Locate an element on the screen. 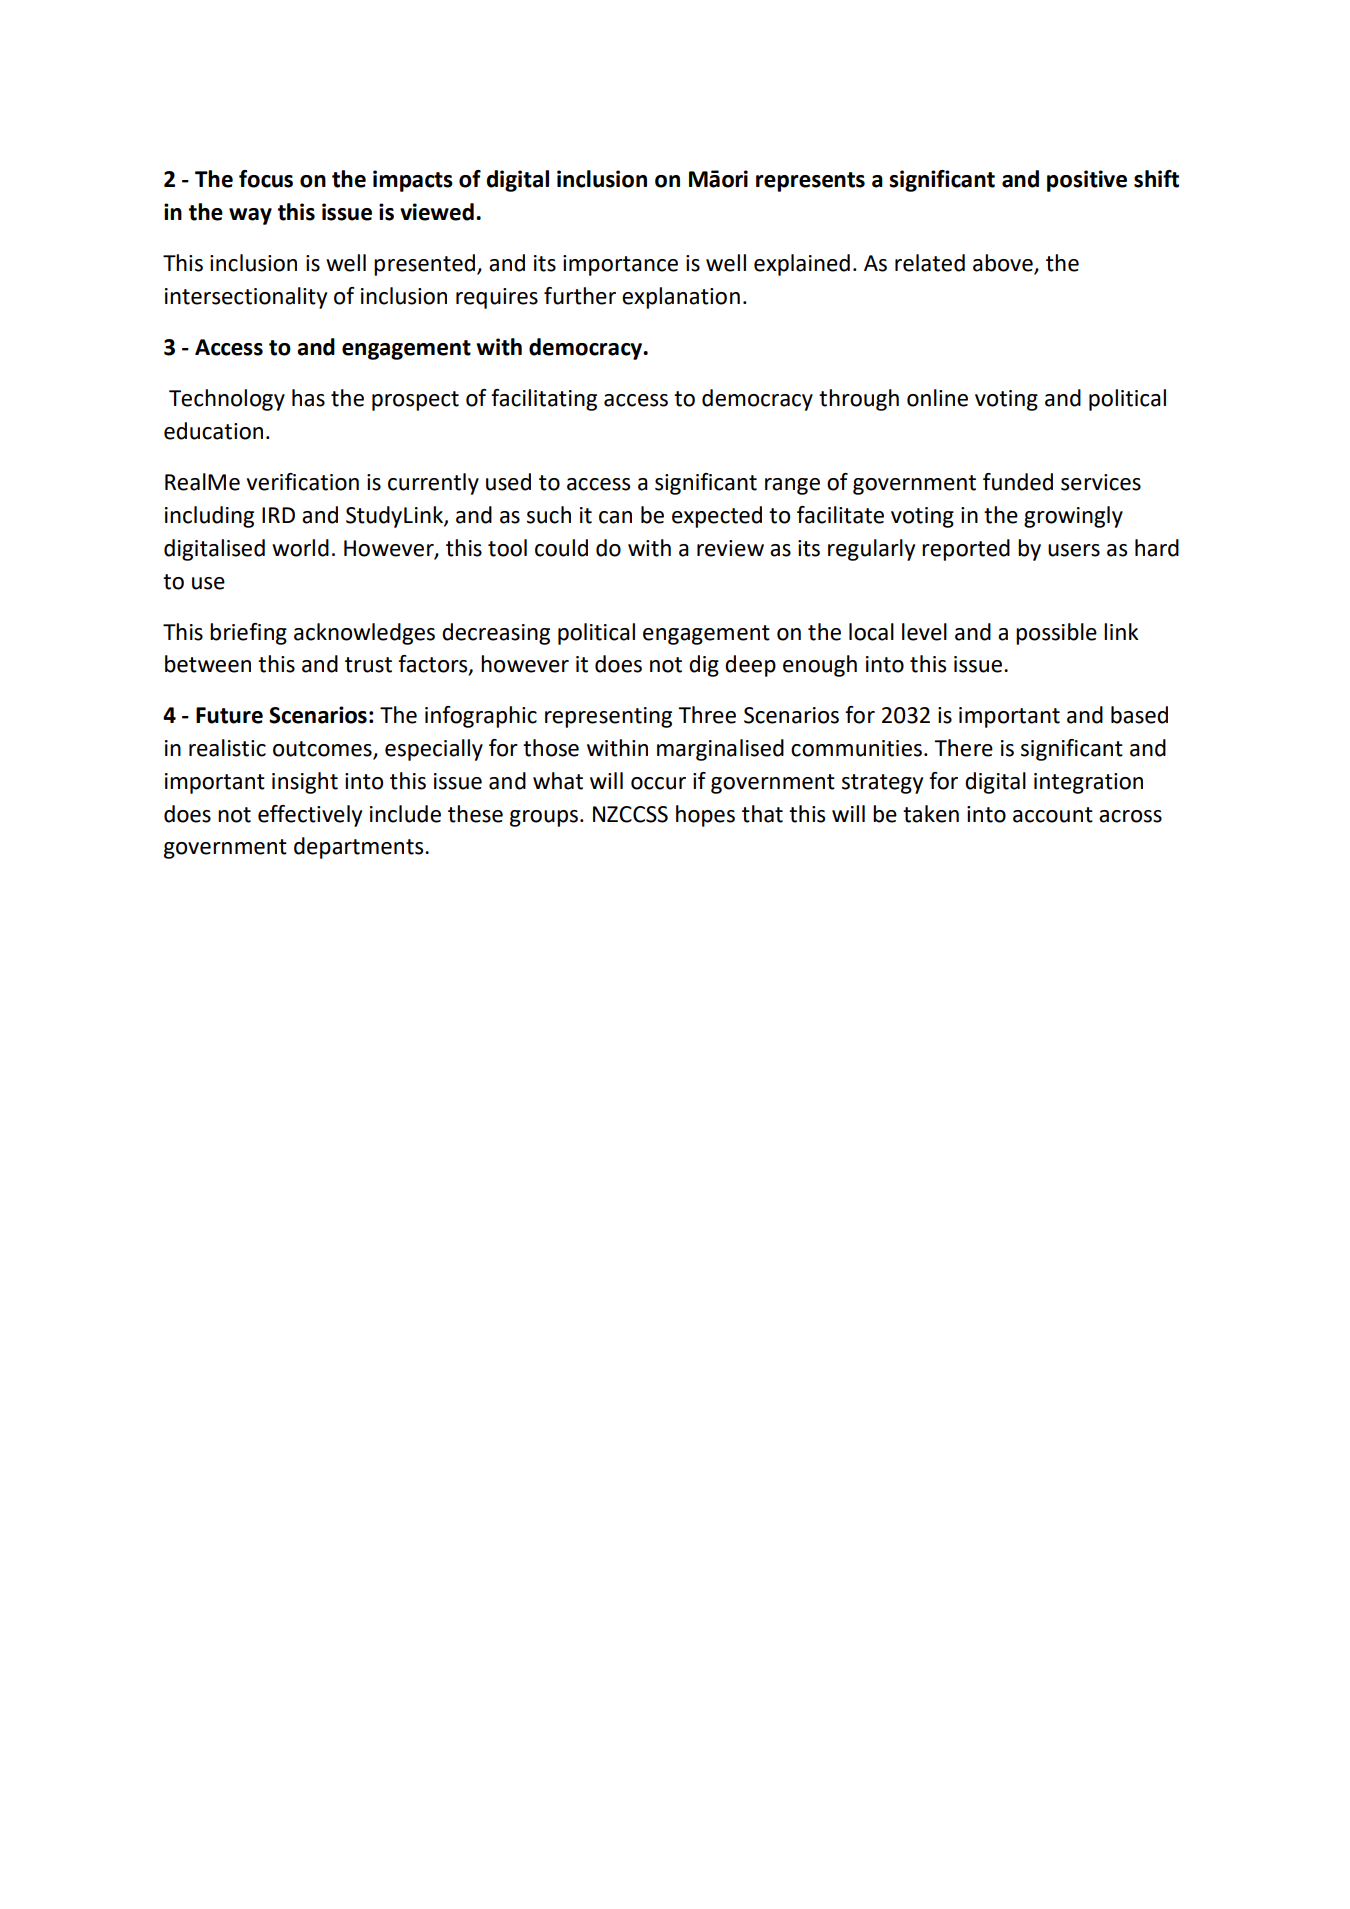 This screenshot has height=1909, width=1350. hopes is located at coordinates (705, 816).
